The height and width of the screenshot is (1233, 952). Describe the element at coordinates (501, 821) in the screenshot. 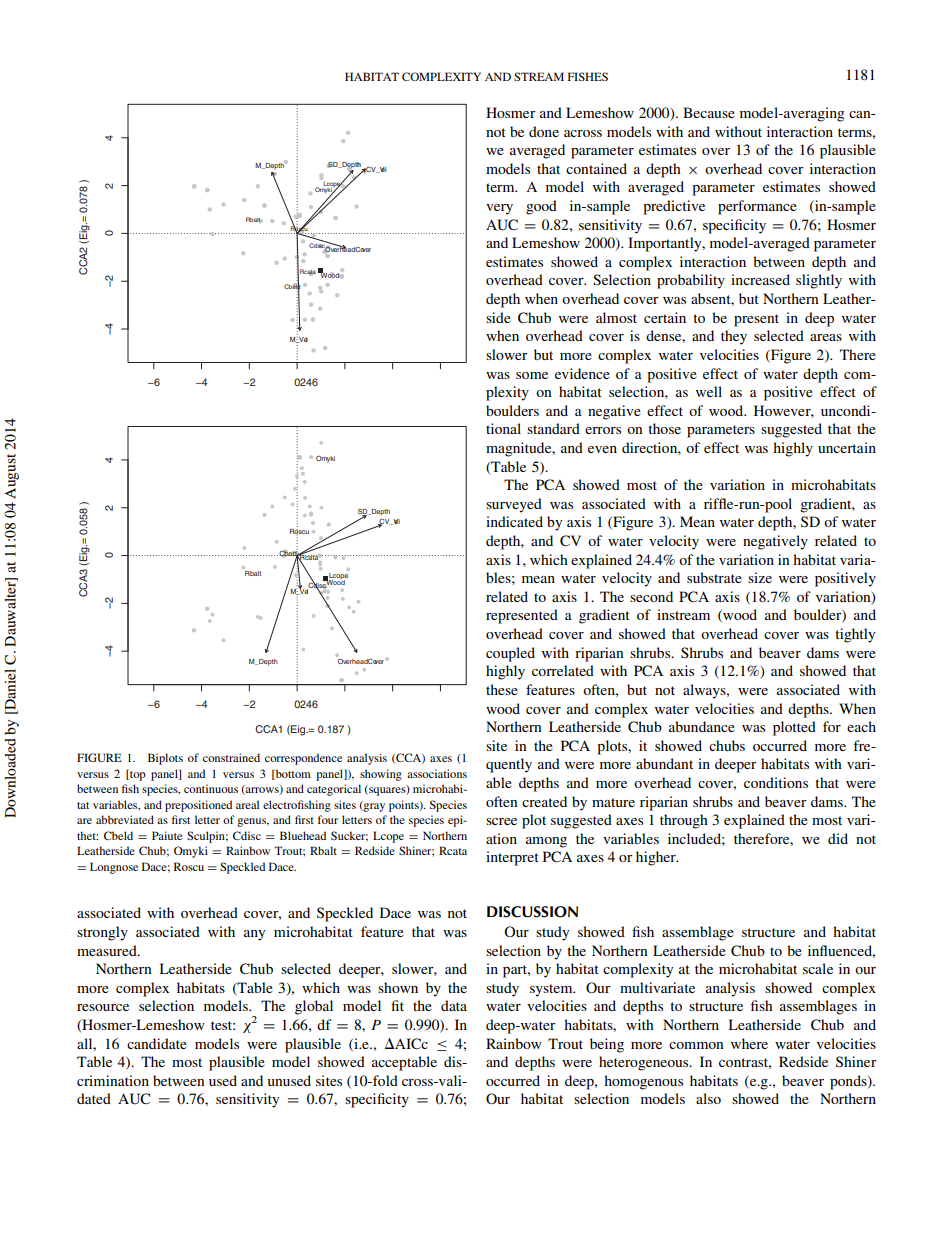

I see `scree` at that location.
